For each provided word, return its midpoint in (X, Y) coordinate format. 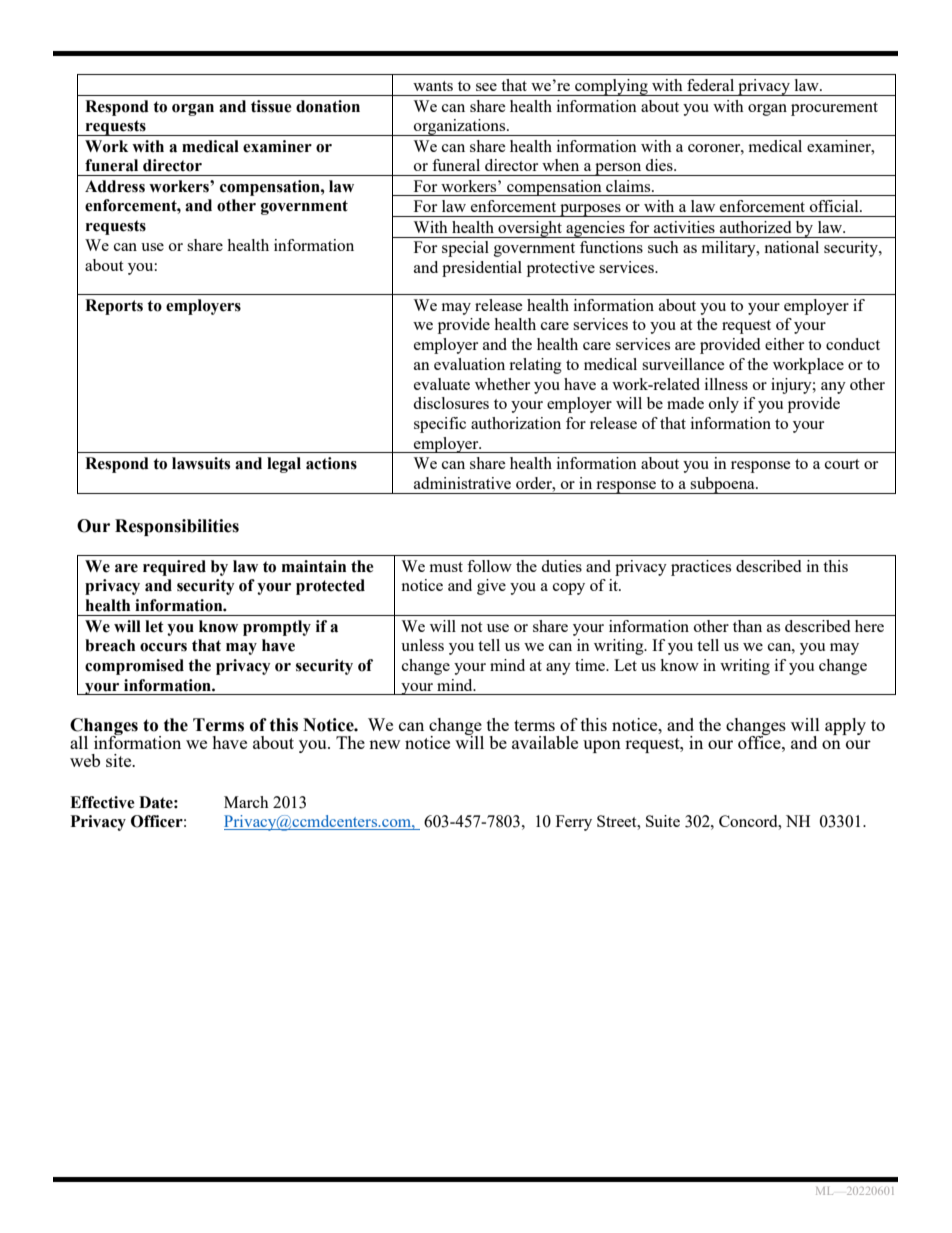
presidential (482, 269)
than (747, 626)
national (791, 247)
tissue (271, 106)
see (486, 87)
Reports (114, 307)
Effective (102, 802)
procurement (834, 109)
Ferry (574, 823)
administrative (462, 483)
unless (422, 645)
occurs (163, 647)
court (842, 464)
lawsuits (201, 463)
